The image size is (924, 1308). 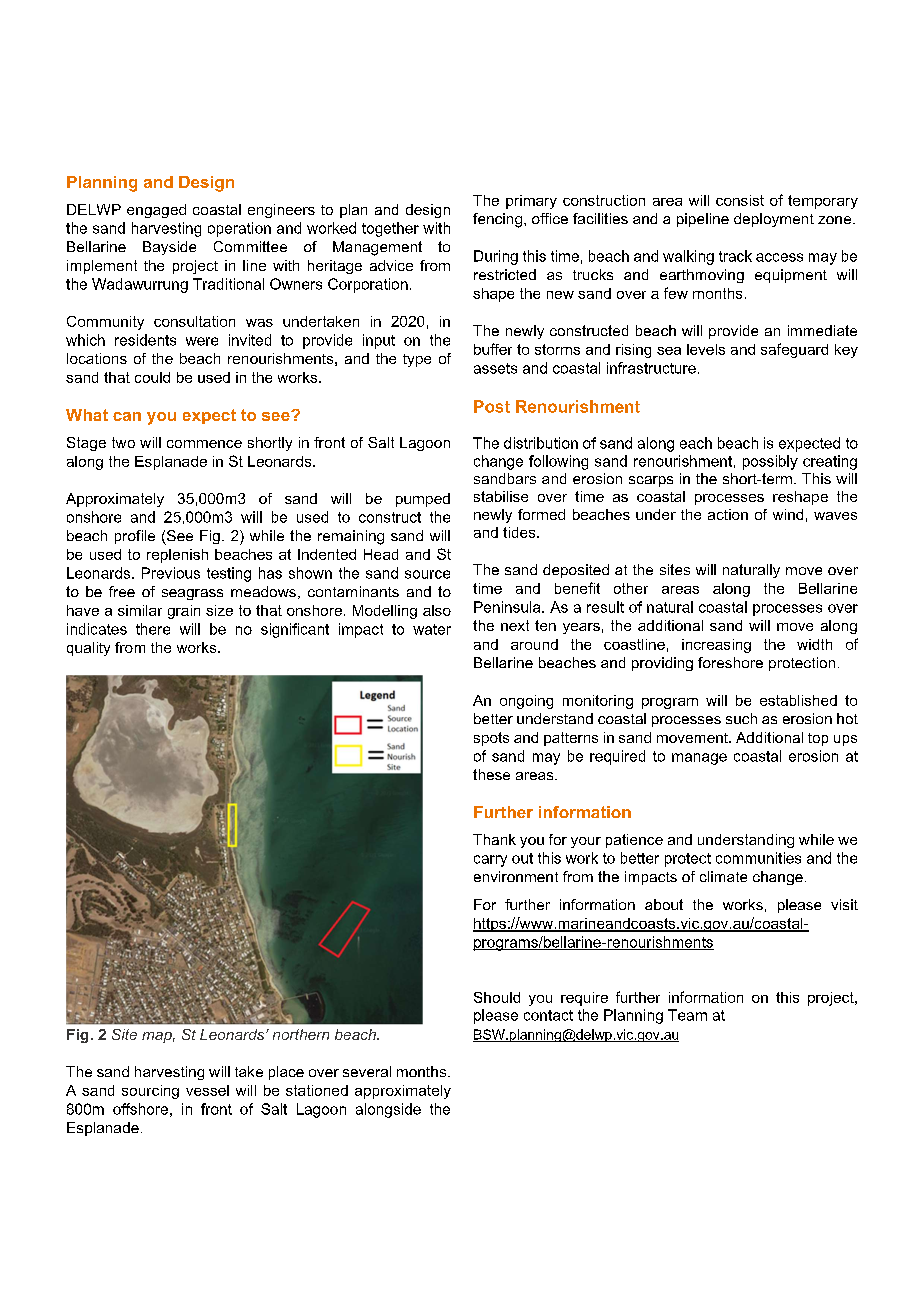 What do you see at coordinates (497, 220) in the screenshot?
I see `fencing` at bounding box center [497, 220].
